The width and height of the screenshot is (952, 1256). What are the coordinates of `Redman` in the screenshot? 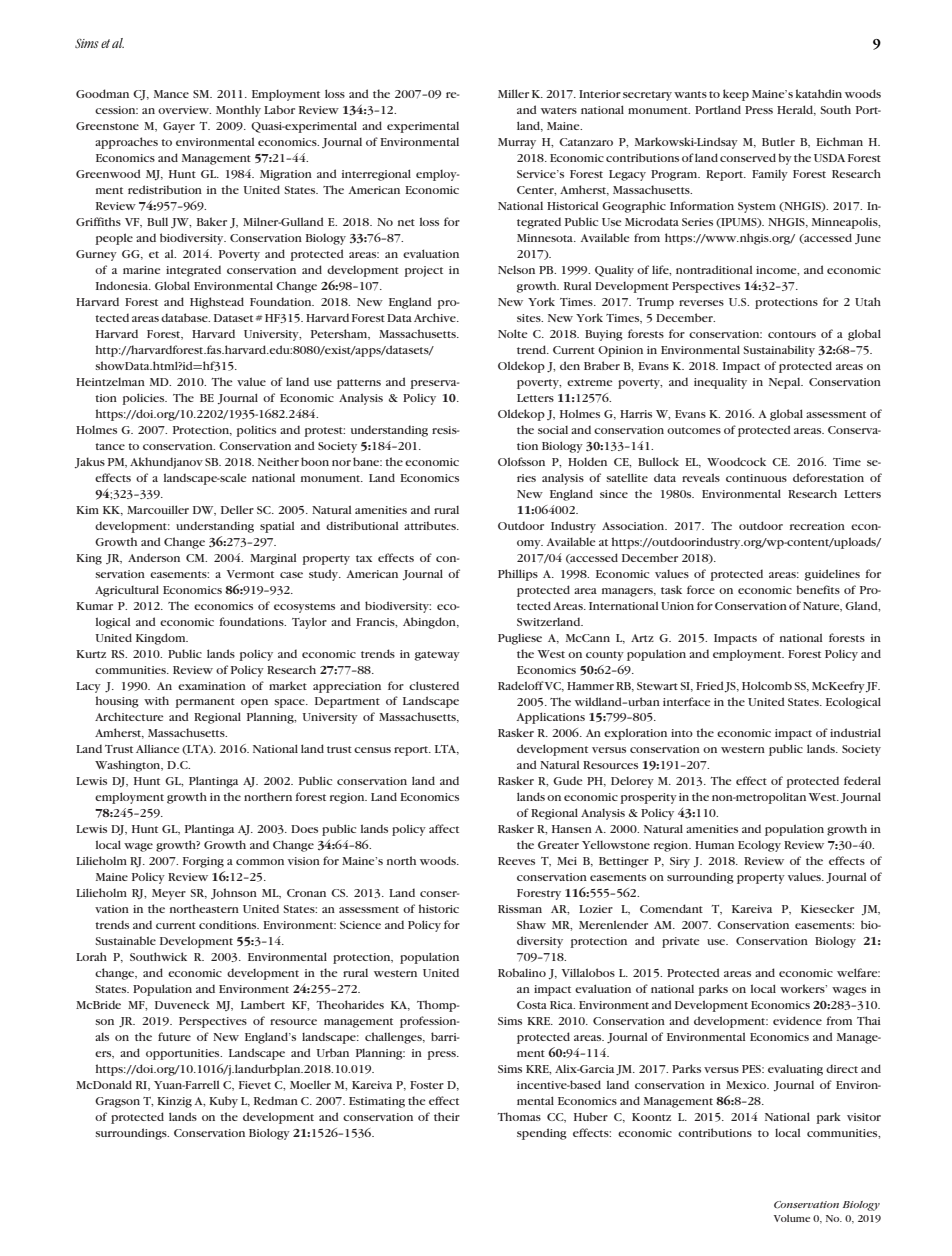 It's located at (276, 1100).
